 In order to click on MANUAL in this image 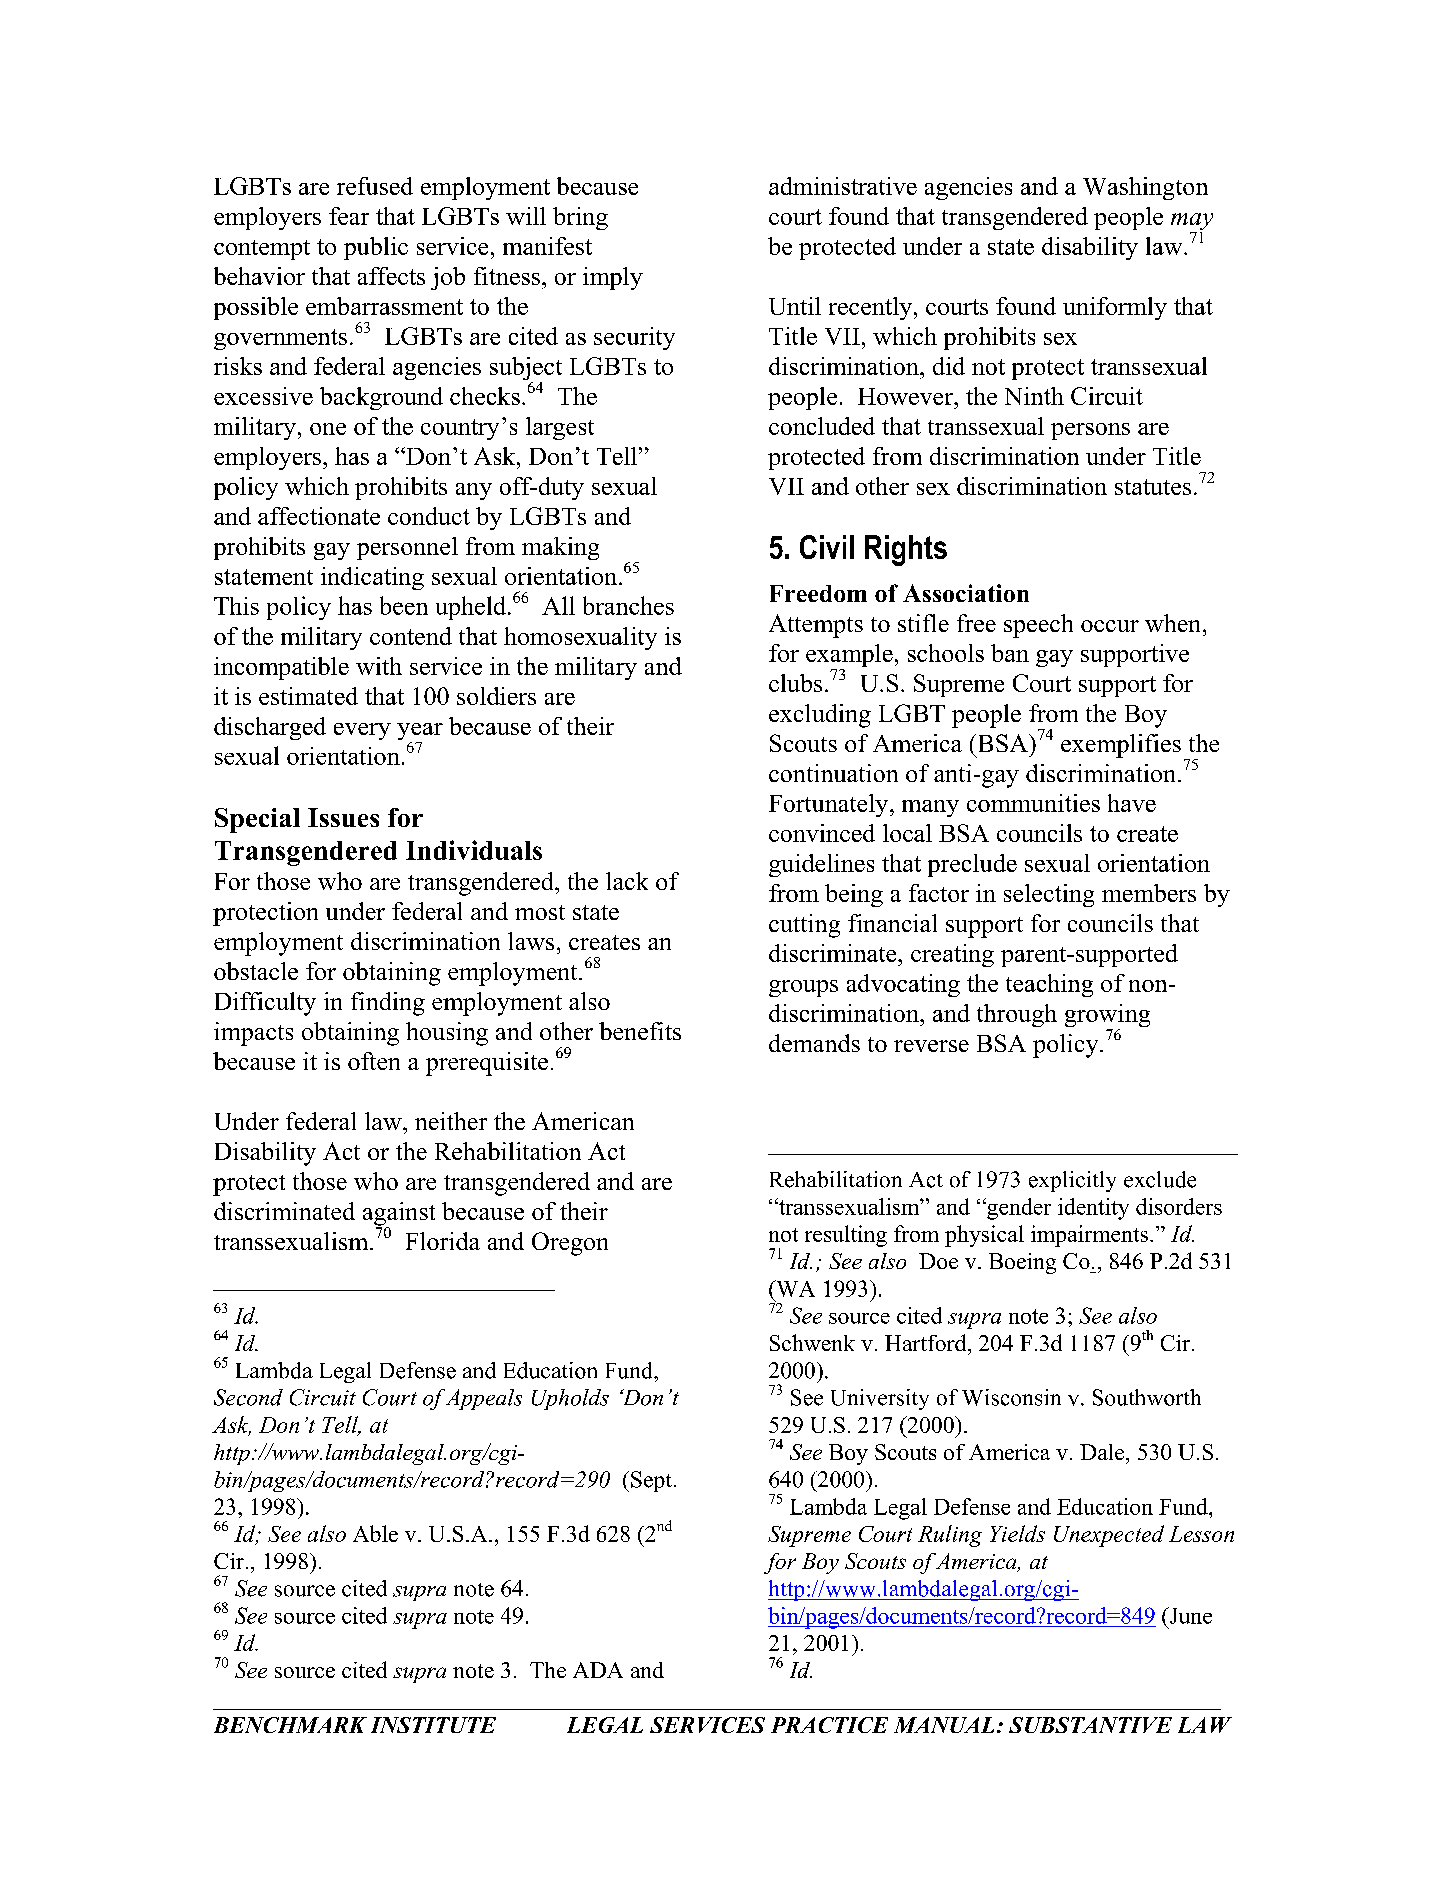, I will do `click(944, 1725)`.
